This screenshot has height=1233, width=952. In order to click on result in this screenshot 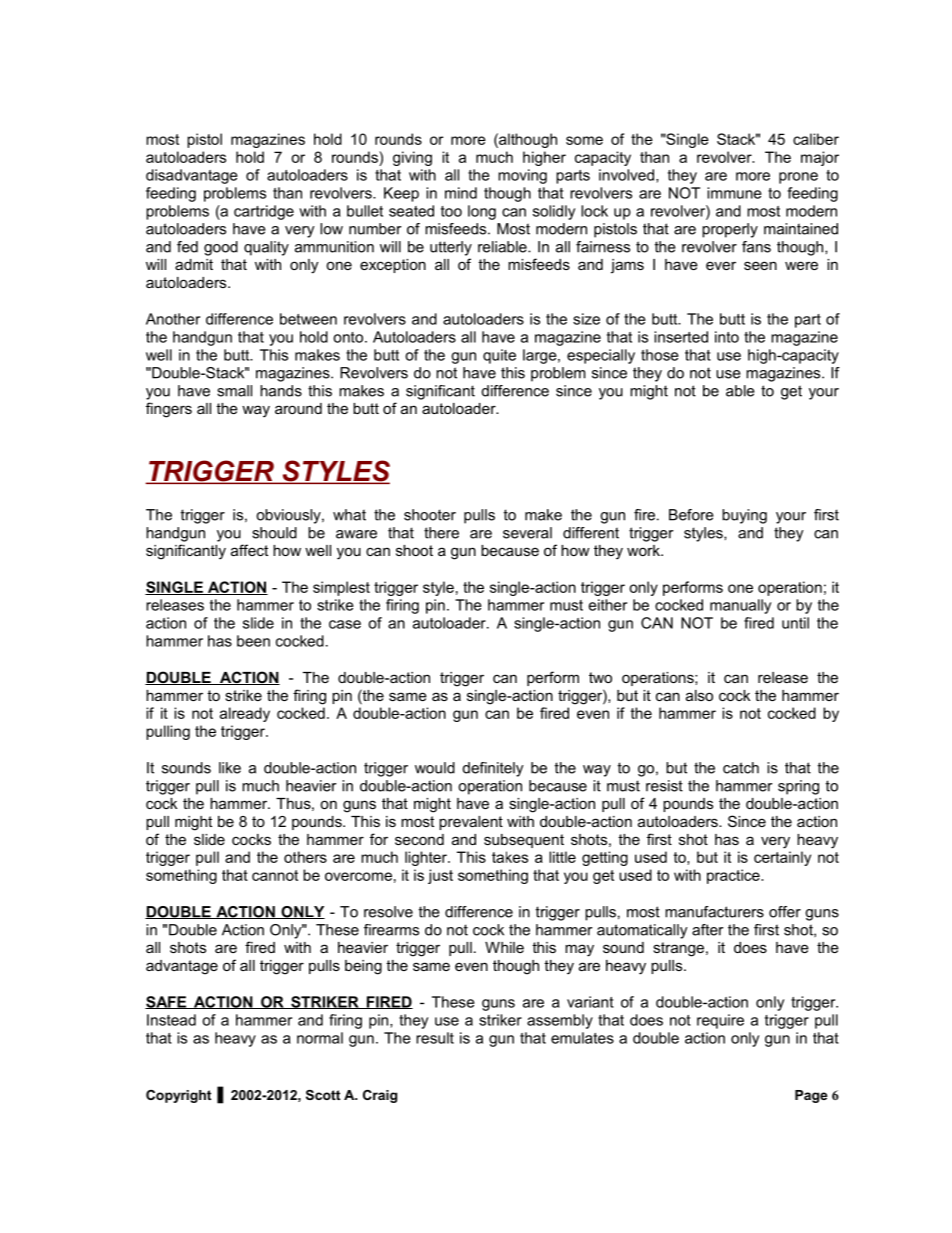, I will do `click(435, 1038)`.
